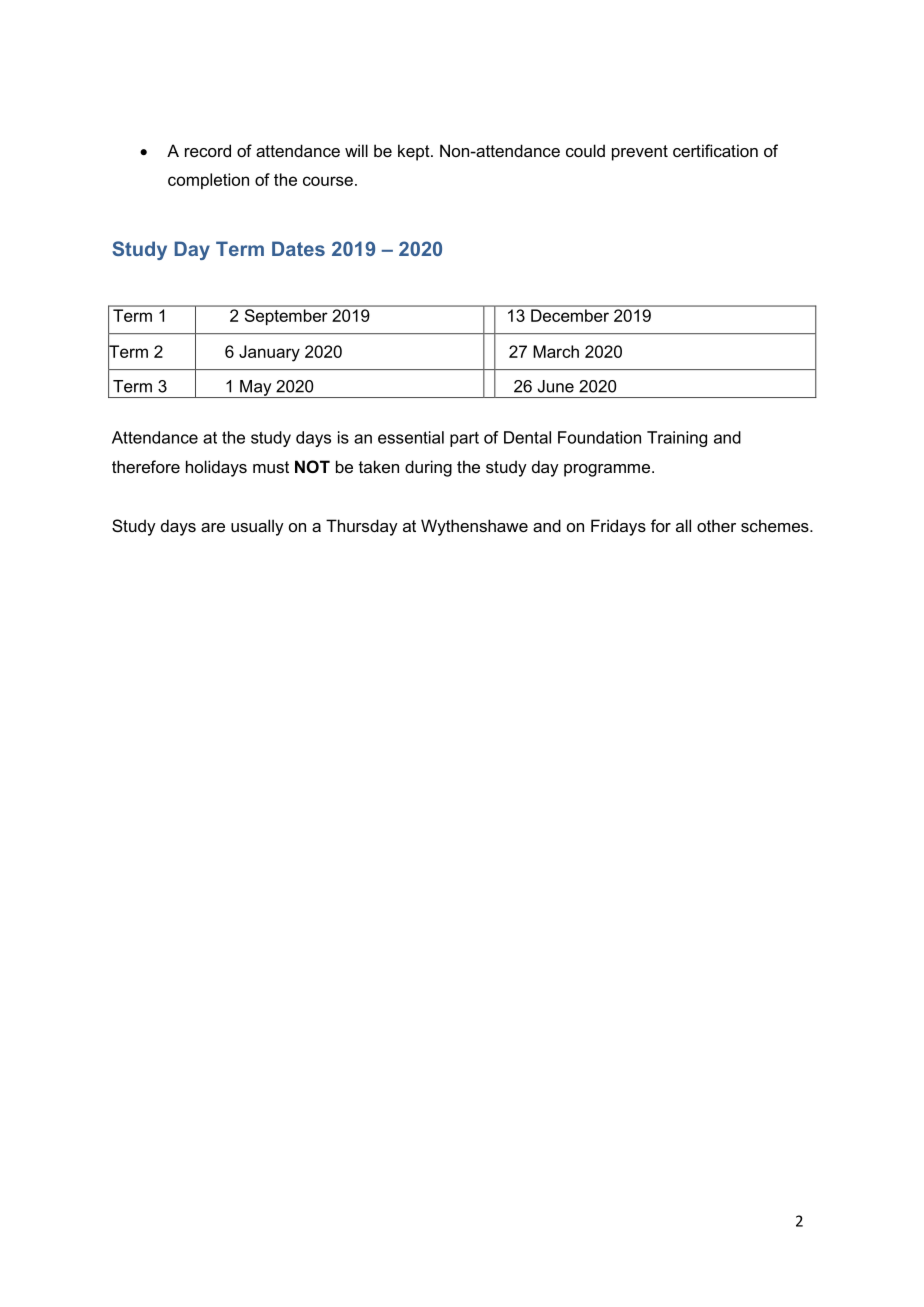 Image resolution: width=924 pixels, height=1307 pixels. What do you see at coordinates (715, 150) in the image?
I see `certification` at bounding box center [715, 150].
